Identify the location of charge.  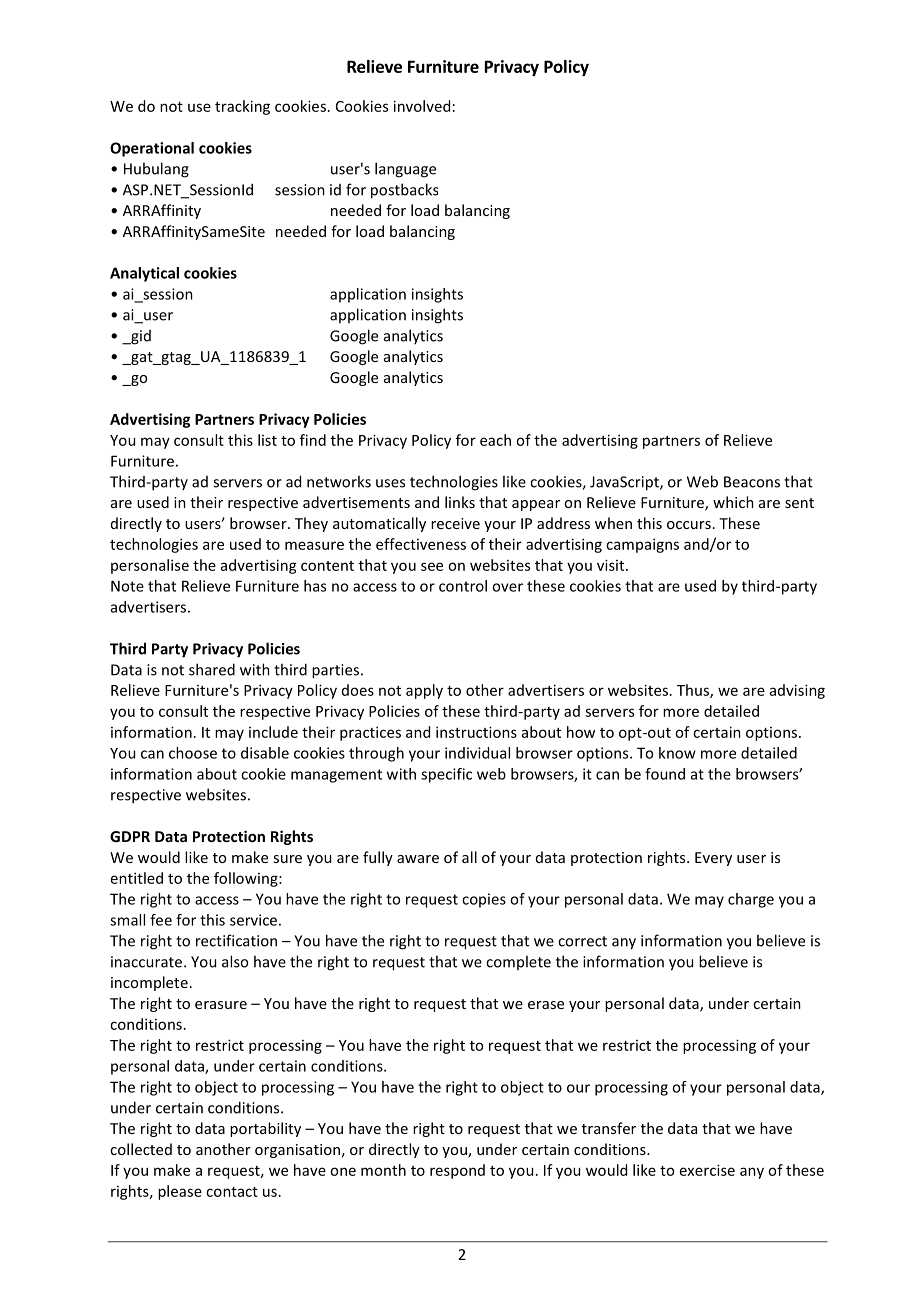
(751, 900).
